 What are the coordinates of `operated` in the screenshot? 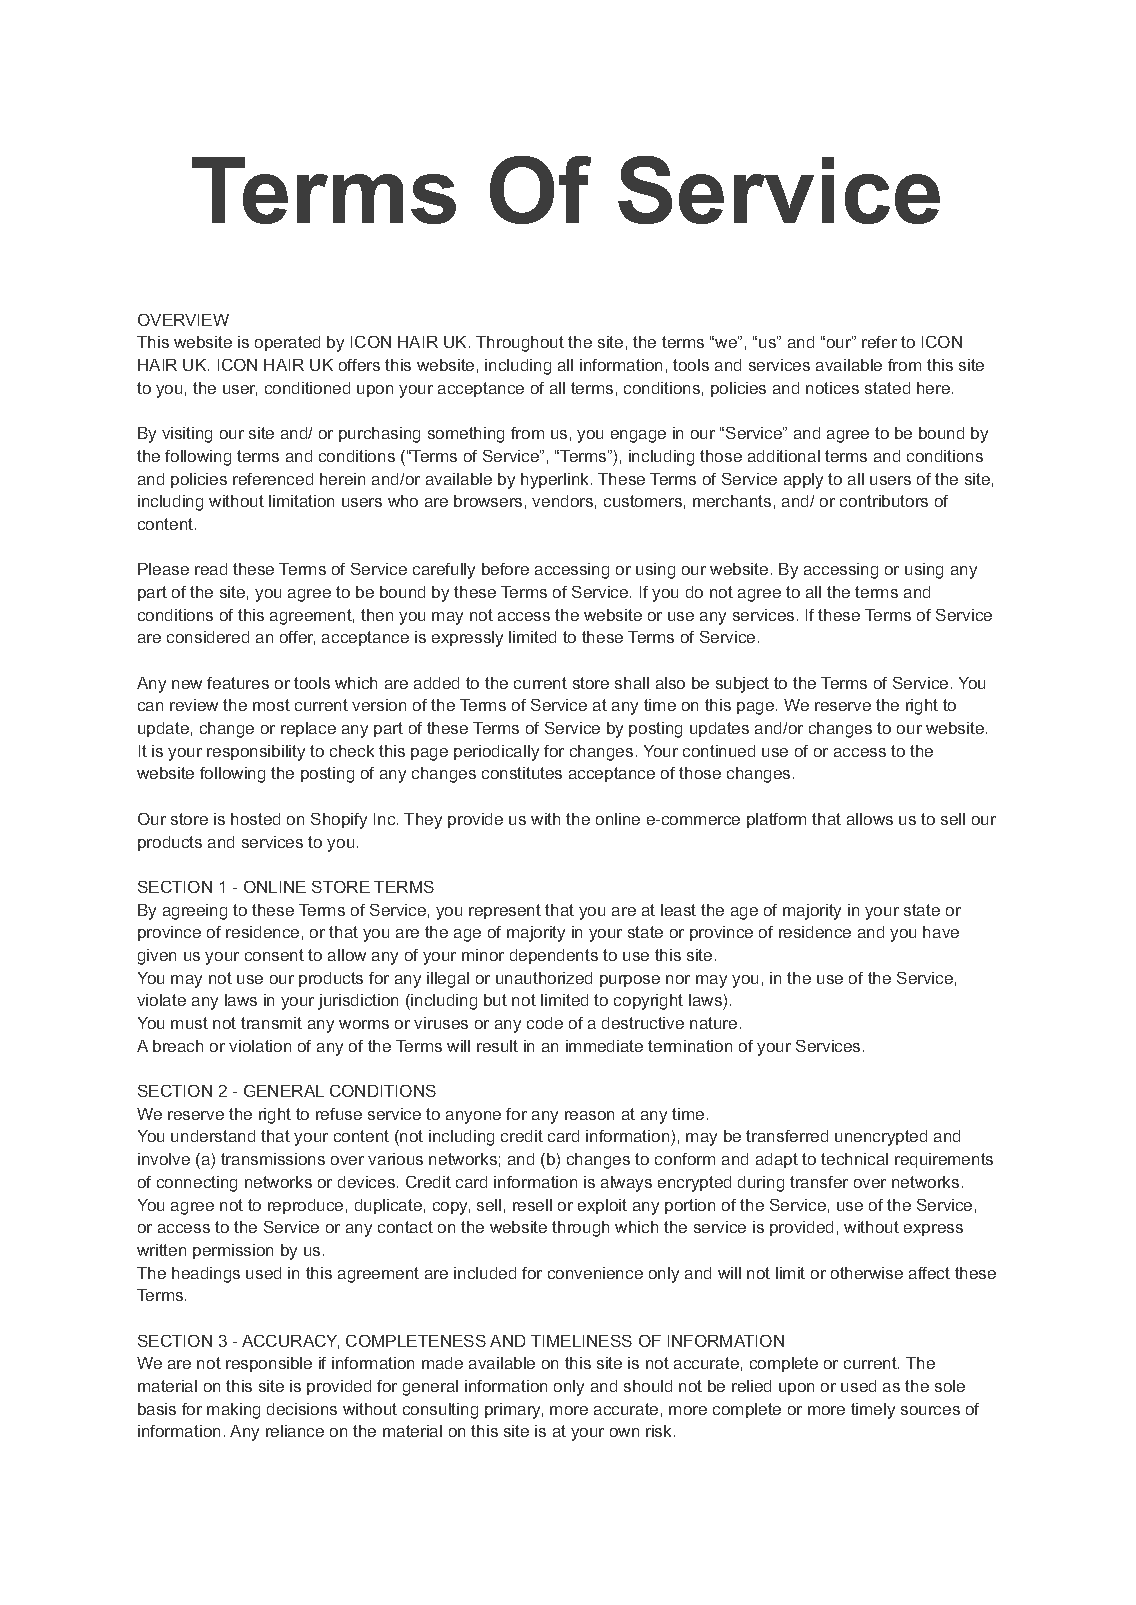 It's located at (287, 343).
